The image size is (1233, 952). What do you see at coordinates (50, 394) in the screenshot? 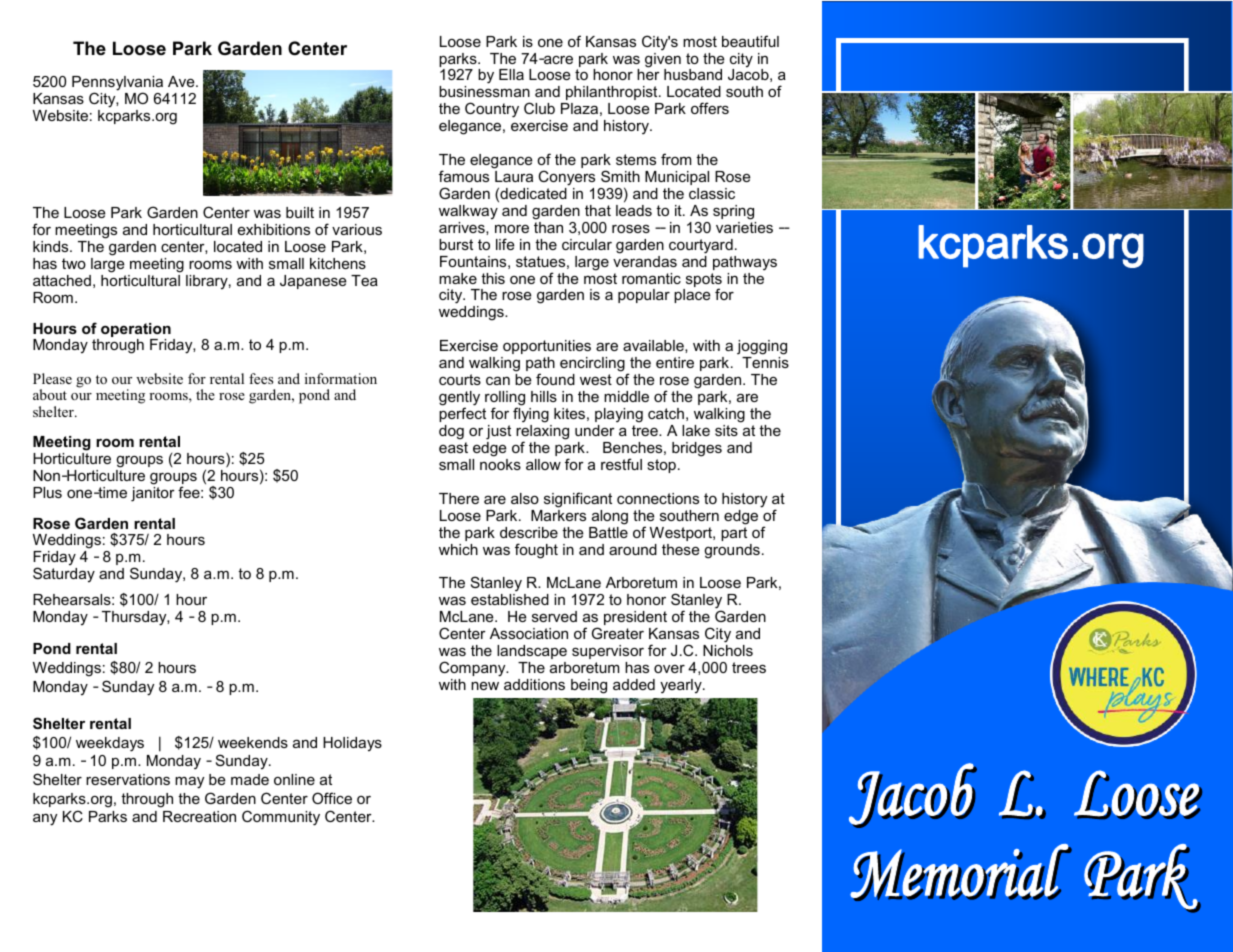
I see `about` at bounding box center [50, 394].
